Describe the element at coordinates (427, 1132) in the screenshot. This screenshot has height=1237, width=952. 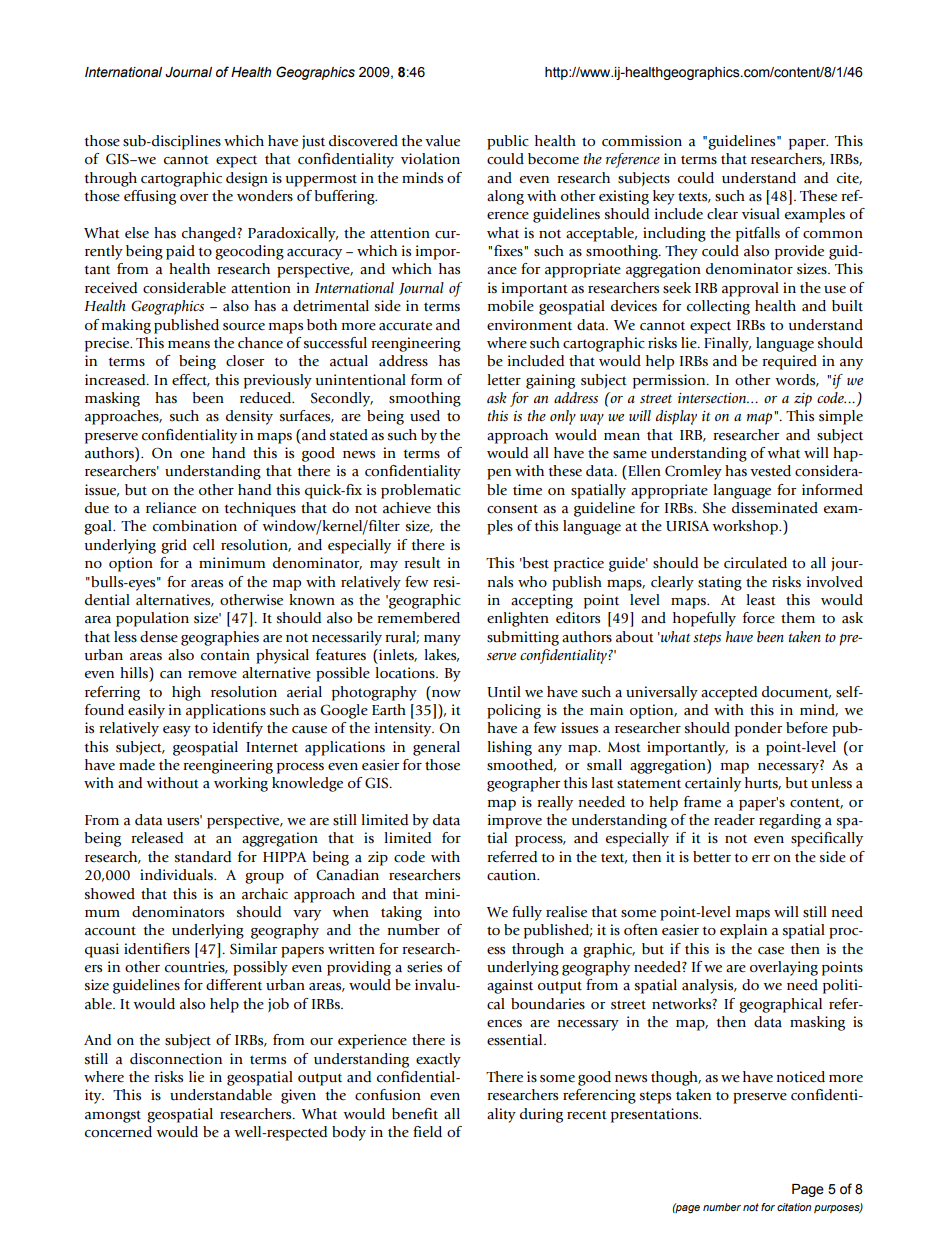
I see `field` at that location.
